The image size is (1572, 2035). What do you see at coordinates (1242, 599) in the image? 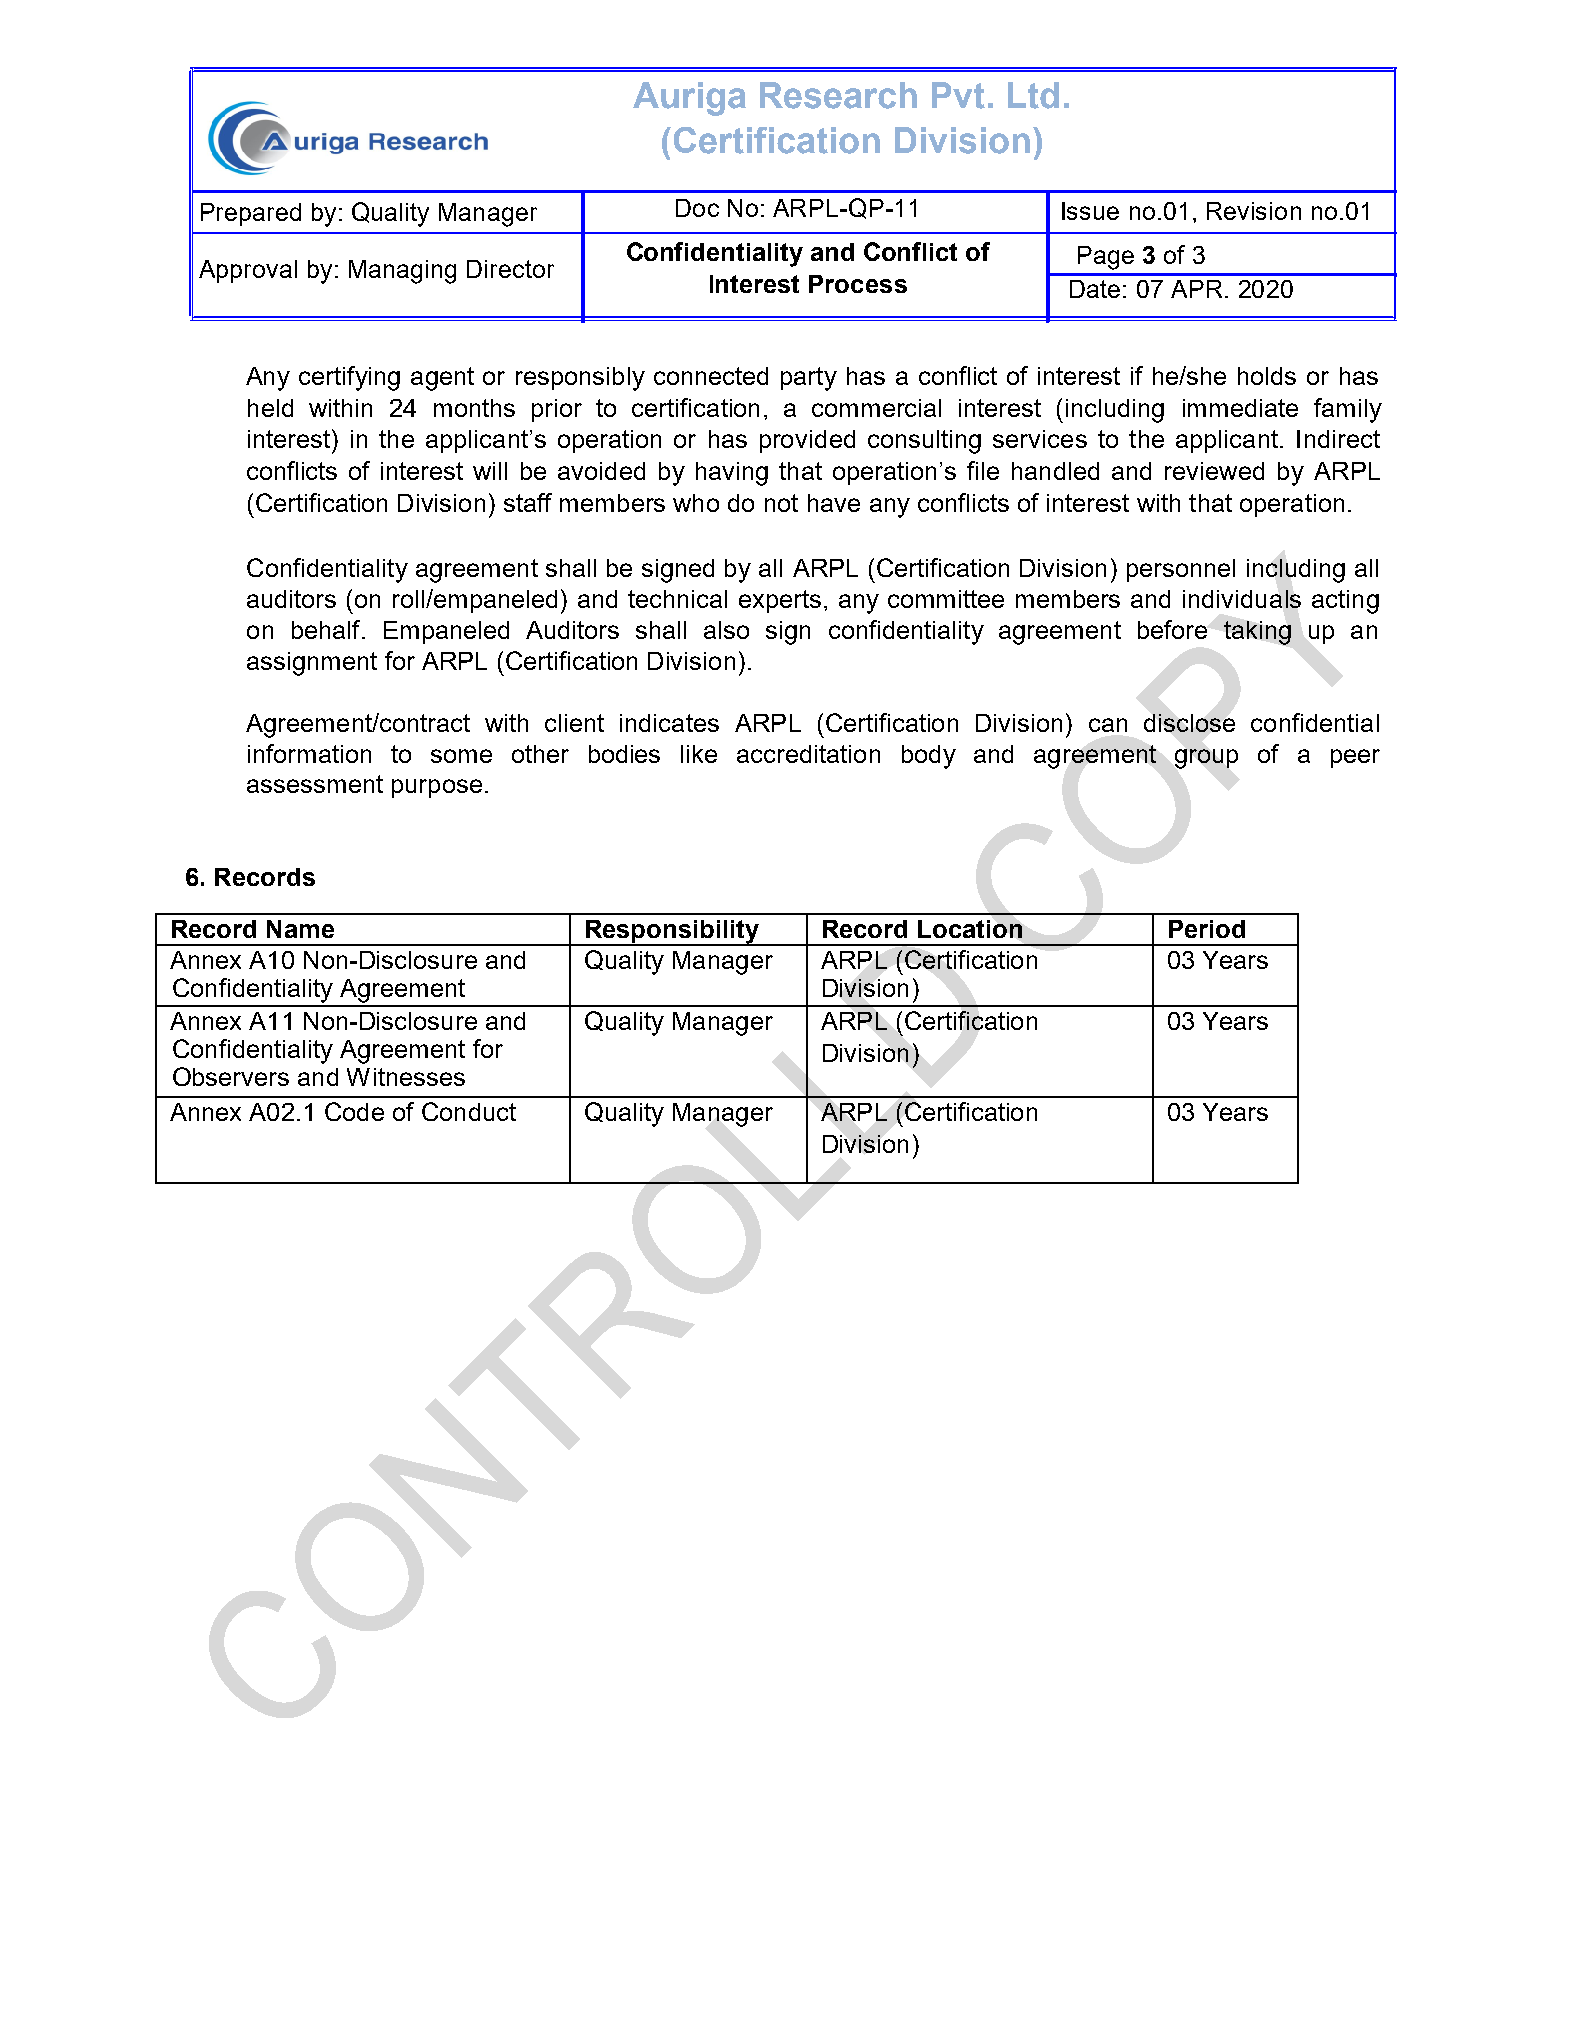
I see `individuals` at bounding box center [1242, 599].
